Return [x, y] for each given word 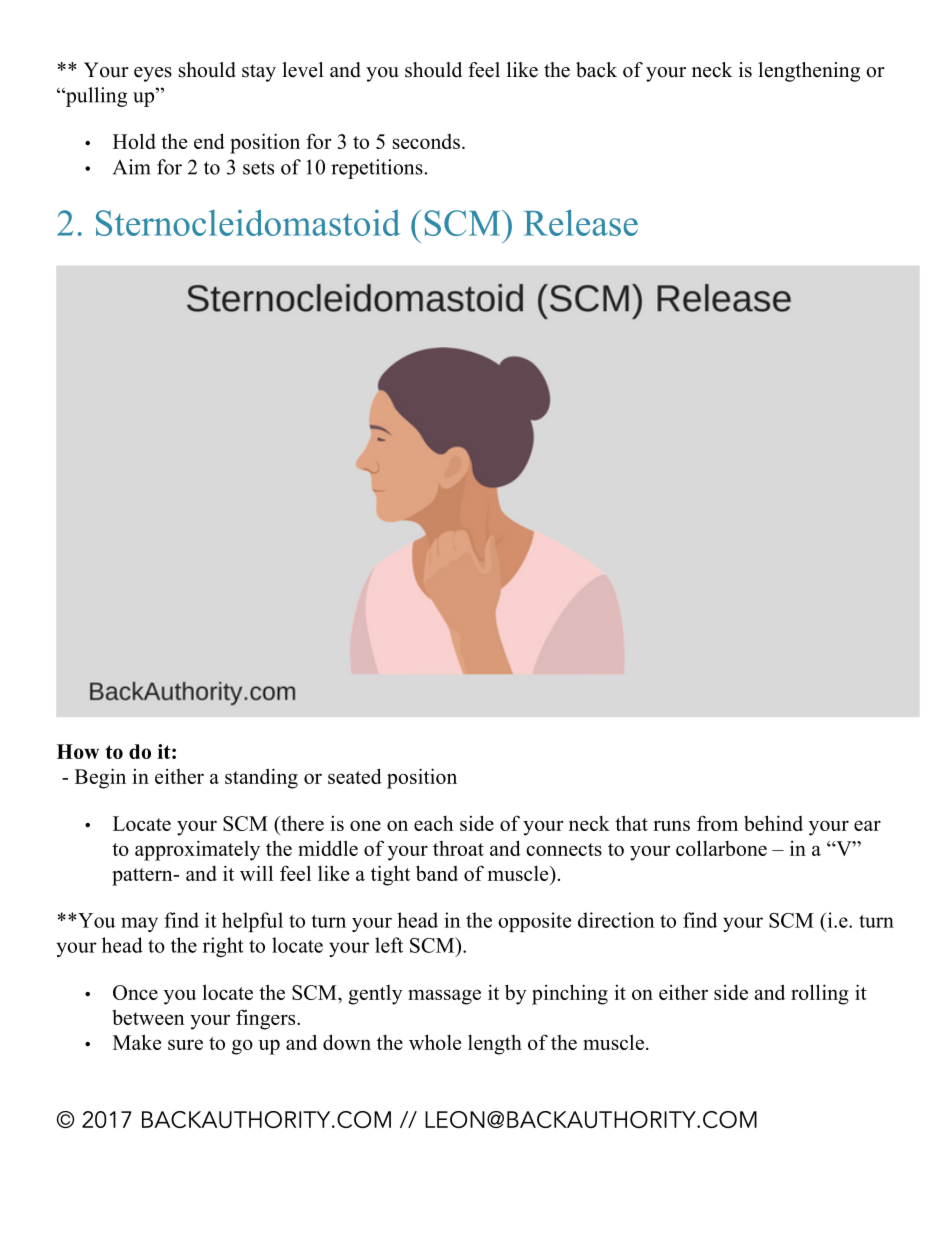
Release [581, 222]
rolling [820, 994]
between [148, 1017]
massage [444, 997]
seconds [426, 141]
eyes [153, 74]
